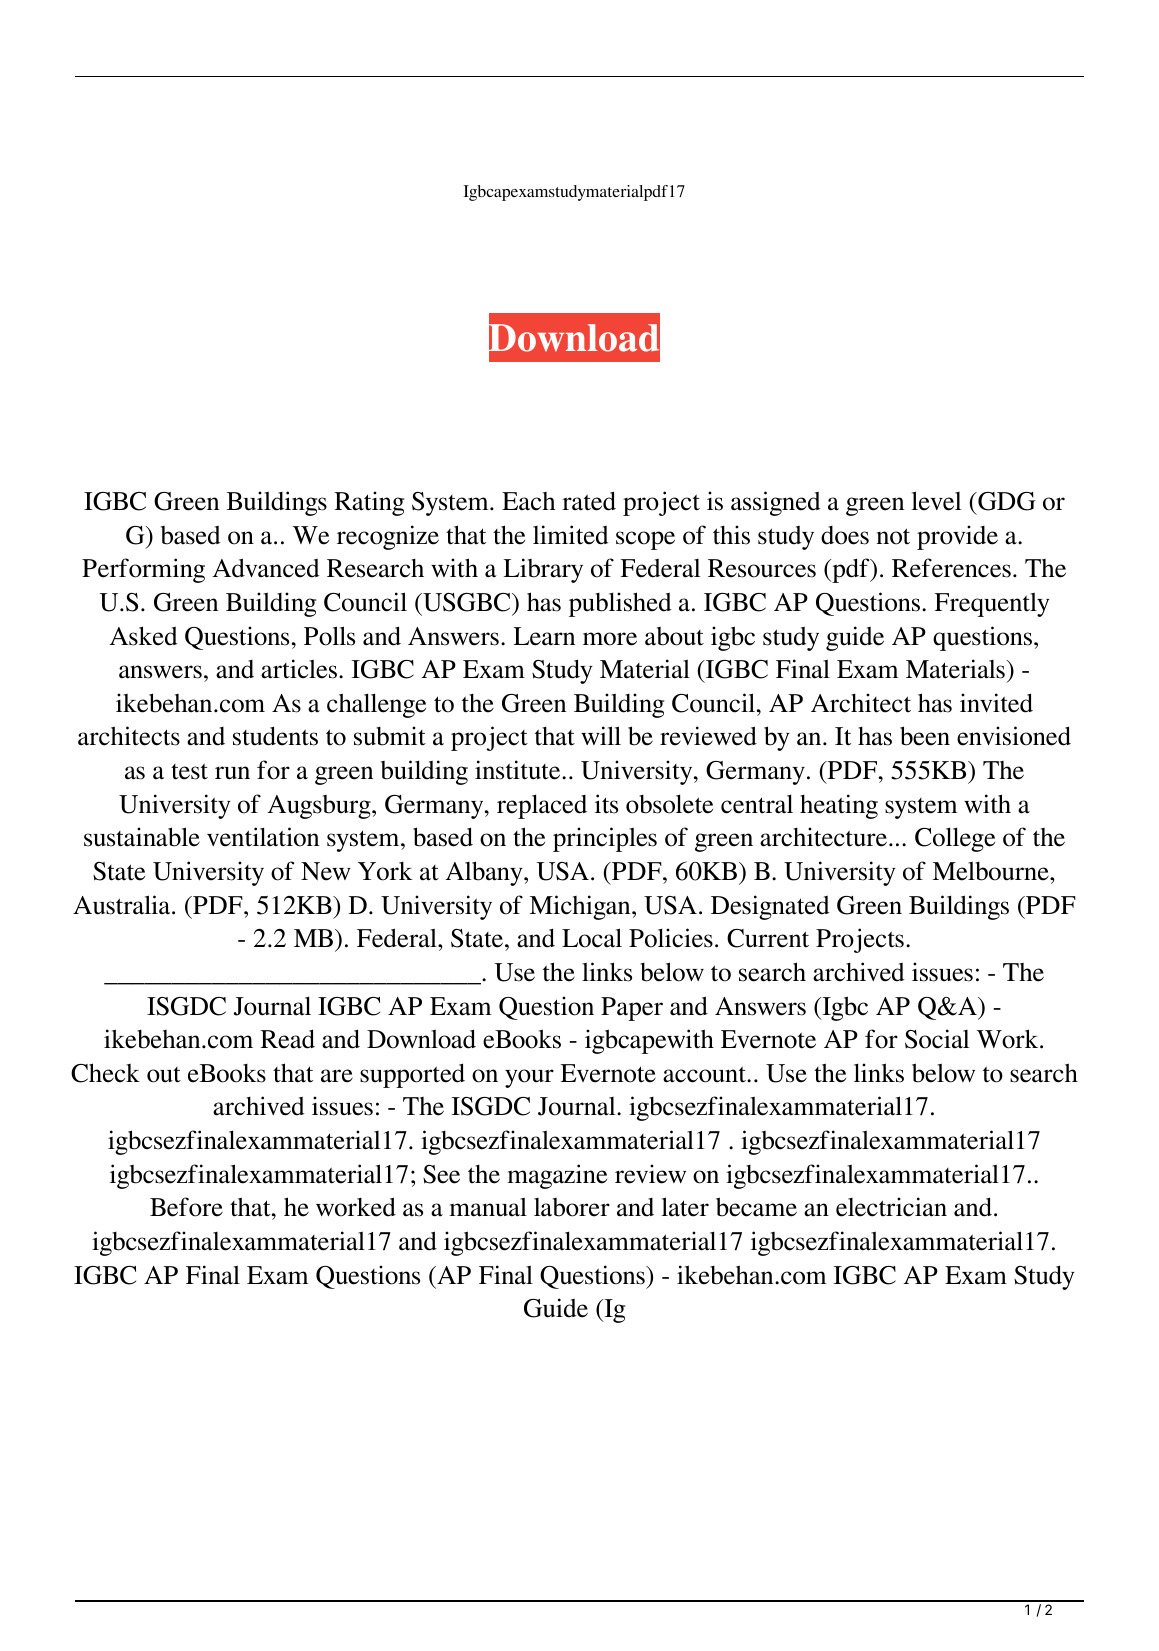 This page has height=1651, width=1159. Describe the element at coordinates (571, 535) in the page. I see `limited` at that location.
